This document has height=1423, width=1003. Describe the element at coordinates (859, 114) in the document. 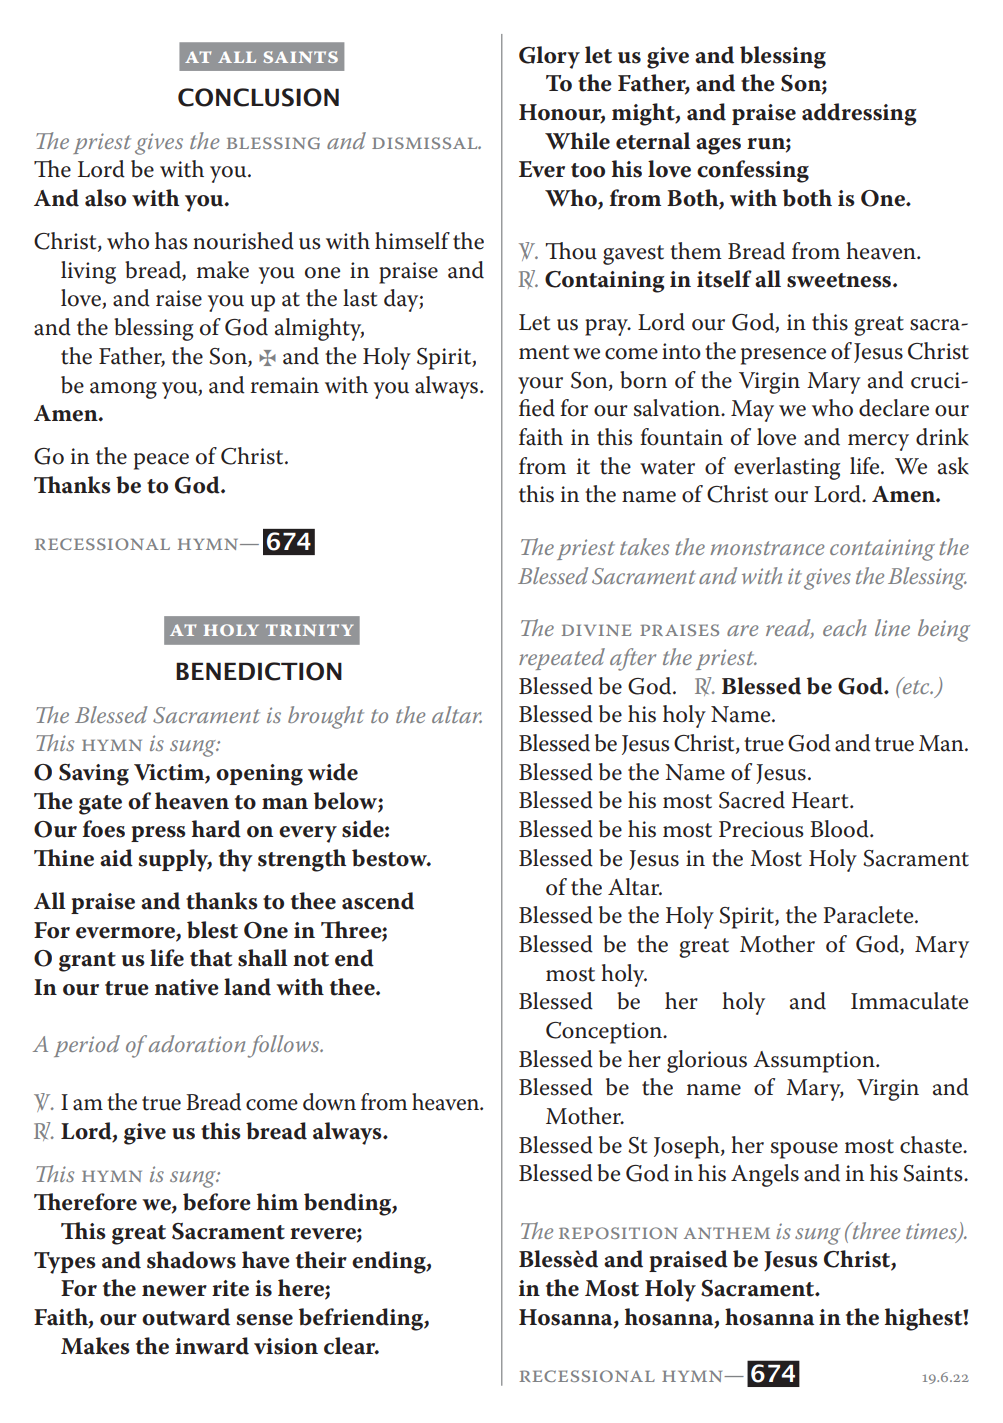

I see `addressing` at that location.
